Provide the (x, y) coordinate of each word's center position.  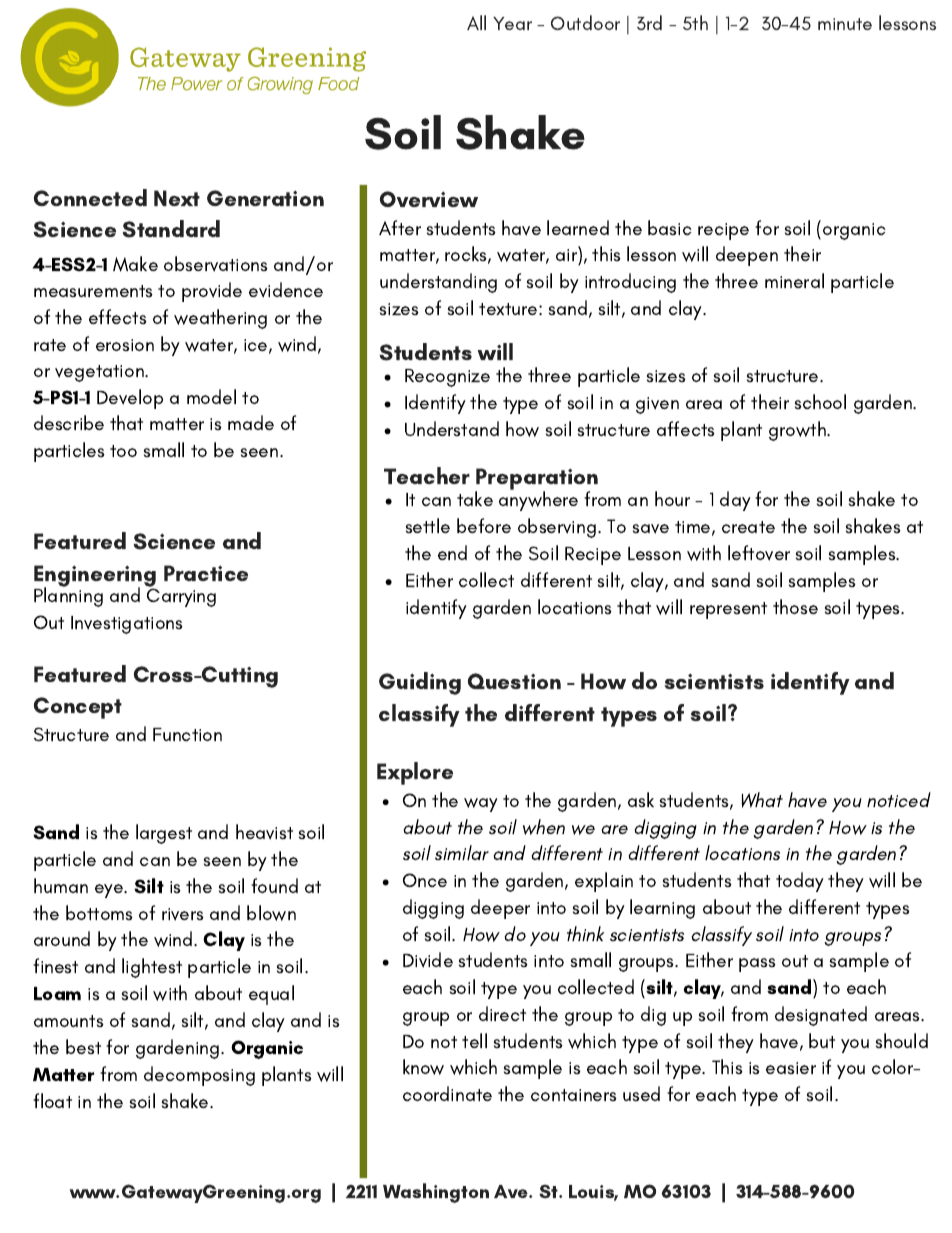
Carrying (181, 597)
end (452, 552)
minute (845, 24)
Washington (436, 1193)
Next (177, 198)
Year (512, 23)
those (795, 606)
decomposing (199, 1076)
